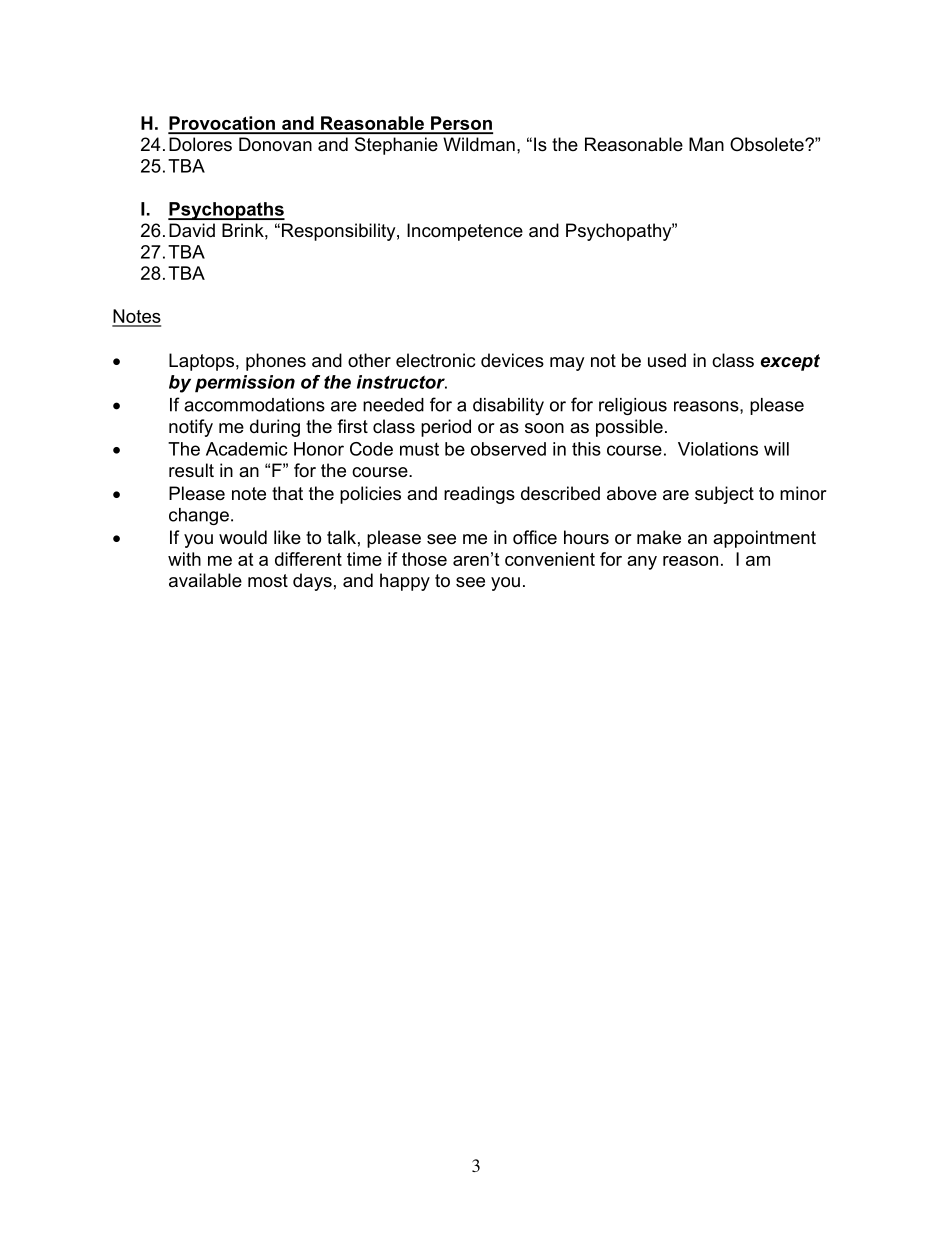  Describe the element at coordinates (275, 428) in the page. I see `during` at that location.
